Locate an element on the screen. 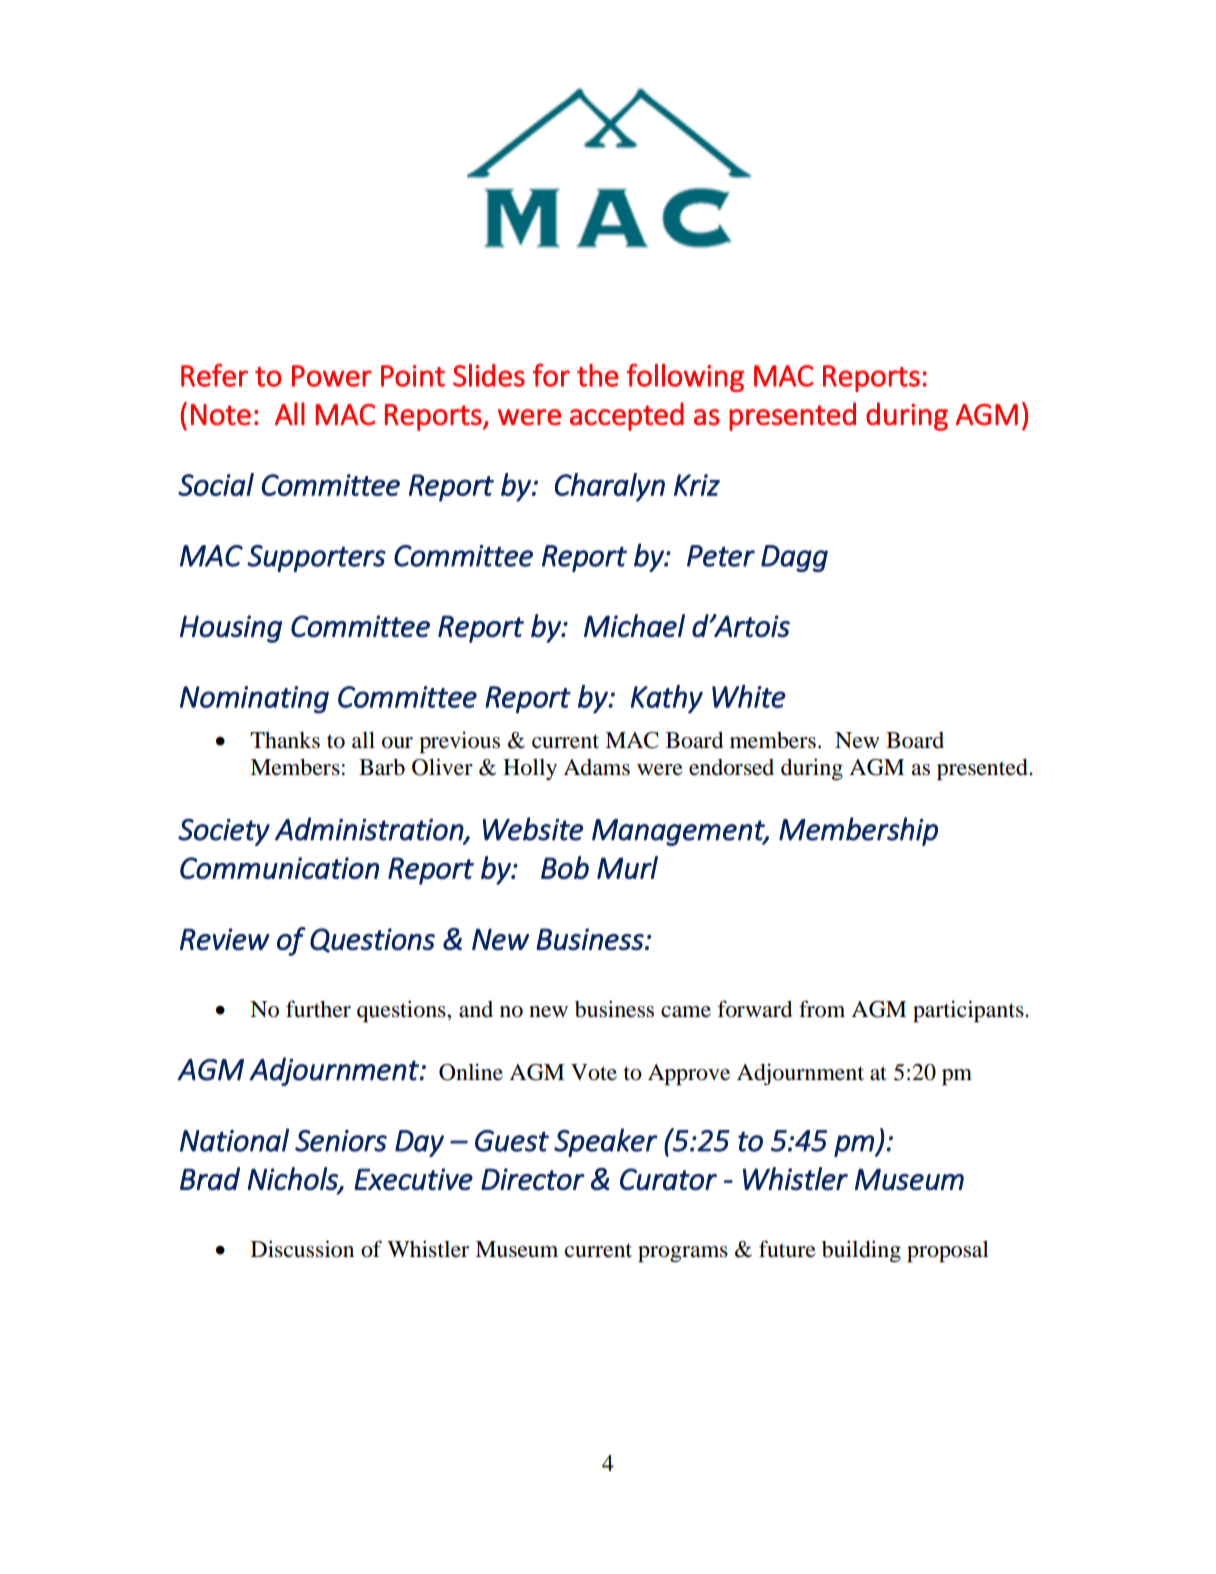 The height and width of the screenshot is (1574, 1216). further is located at coordinates (318, 1009).
